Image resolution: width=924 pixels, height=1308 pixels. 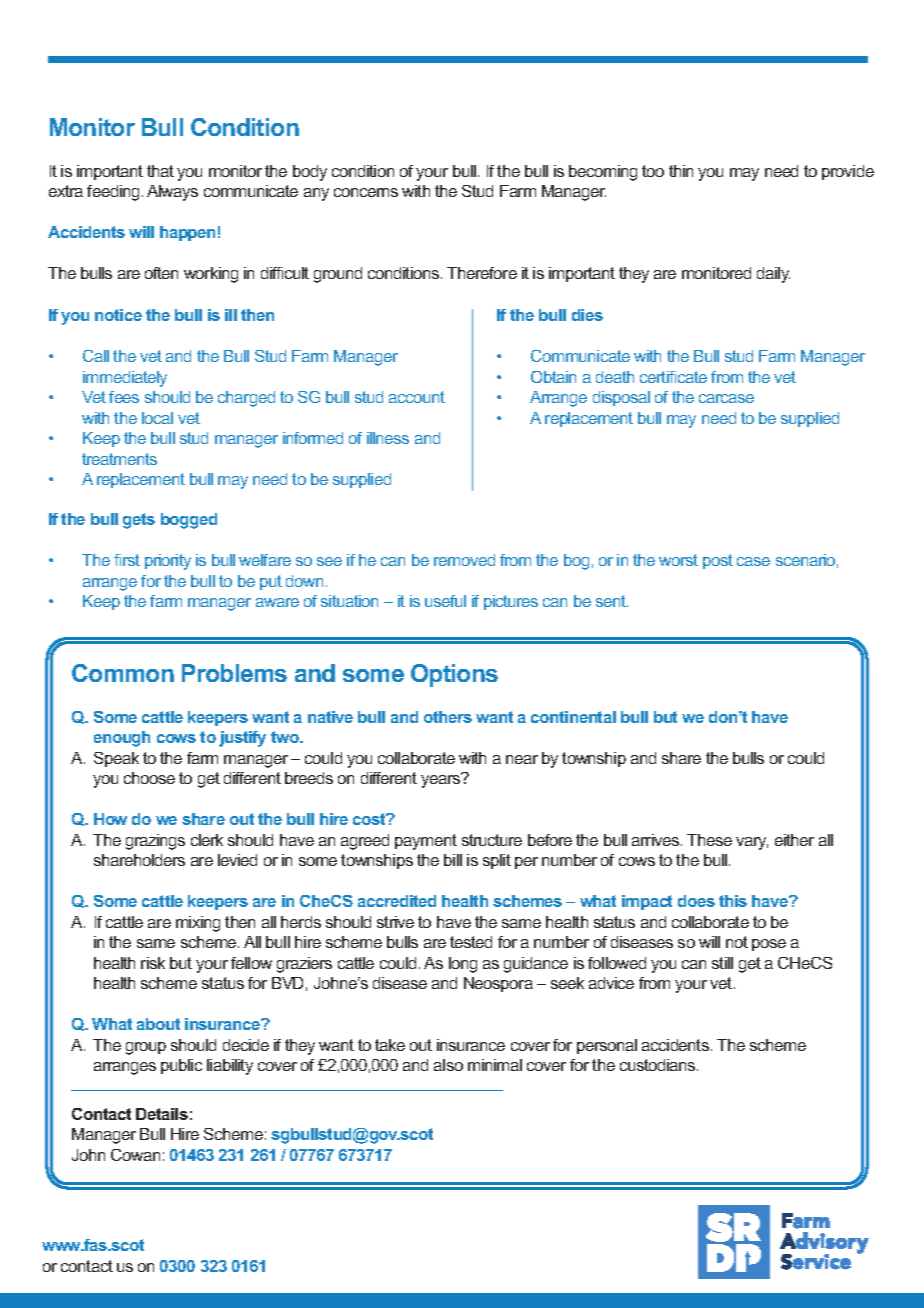 What do you see at coordinates (172, 193) in the document?
I see `Always` at bounding box center [172, 193].
